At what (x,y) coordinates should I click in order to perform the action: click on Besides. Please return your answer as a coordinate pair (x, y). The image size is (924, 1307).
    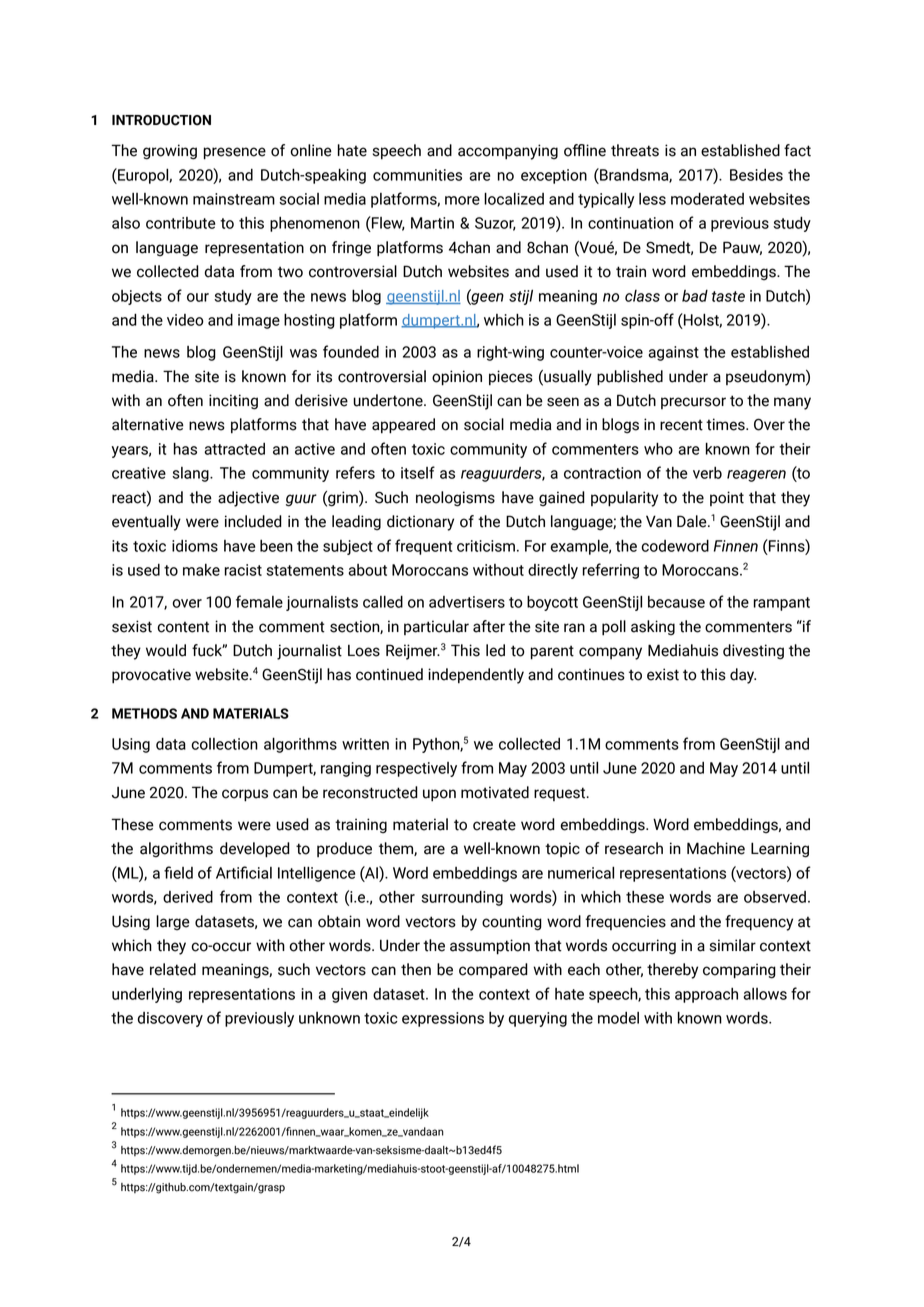
    Looking at the image, I should click on (756, 175).
